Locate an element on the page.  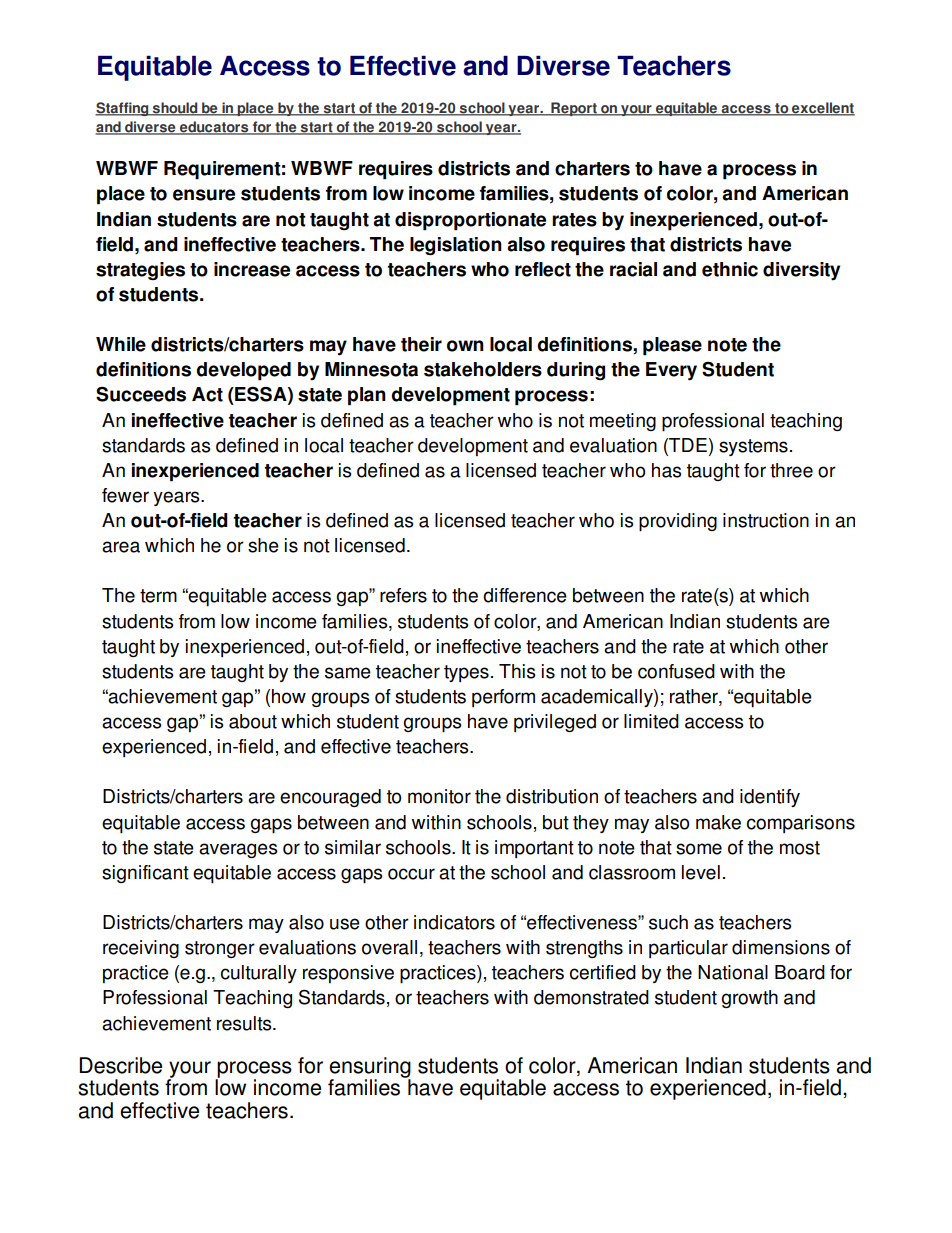
results is located at coordinates (245, 1023).
